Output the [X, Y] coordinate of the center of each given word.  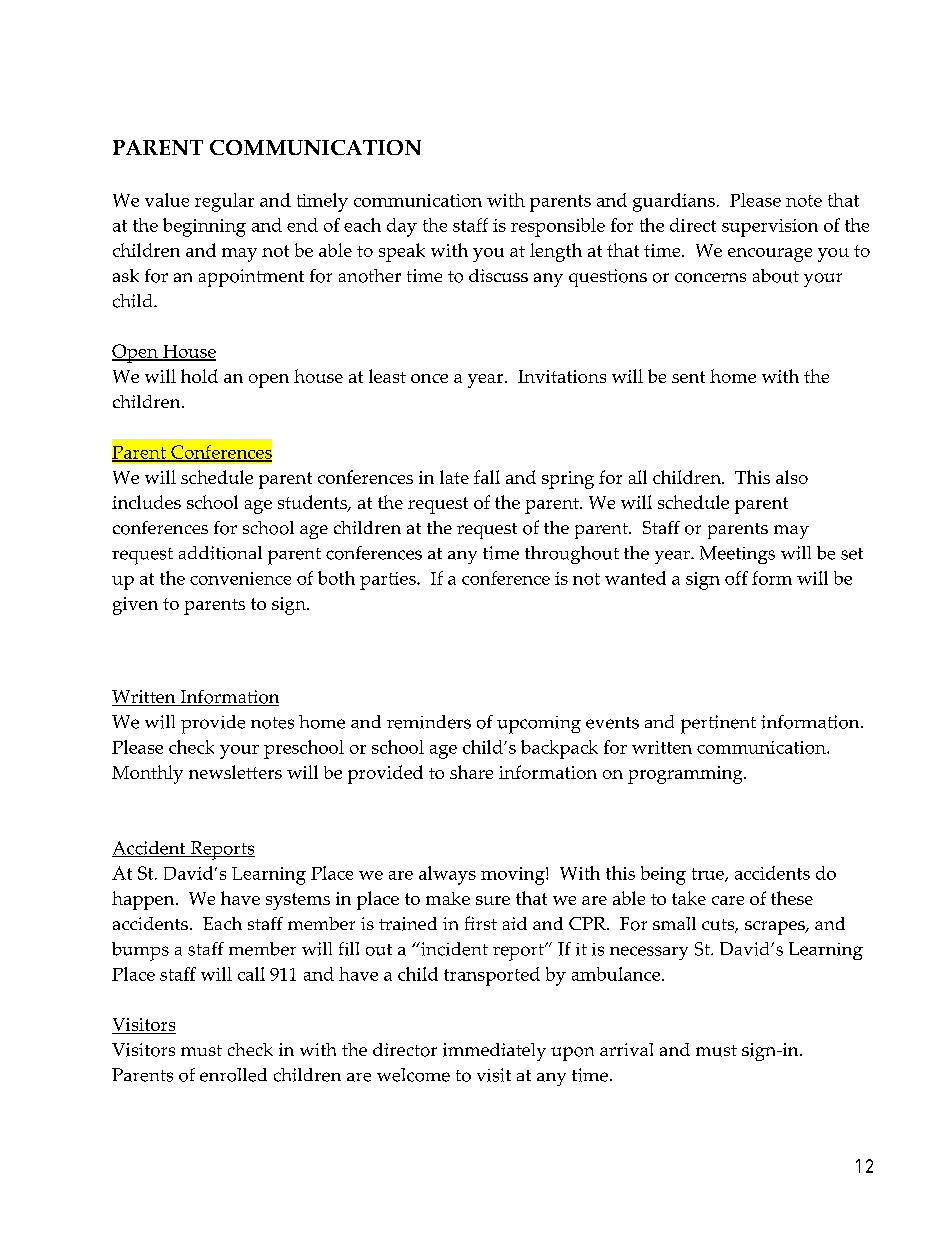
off [736, 578]
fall [487, 477]
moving [514, 876]
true [709, 875]
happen [144, 900]
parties [389, 581]
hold [199, 376]
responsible [558, 227]
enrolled [233, 1075]
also [792, 477]
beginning [204, 227]
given [135, 606]
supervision [770, 228]
